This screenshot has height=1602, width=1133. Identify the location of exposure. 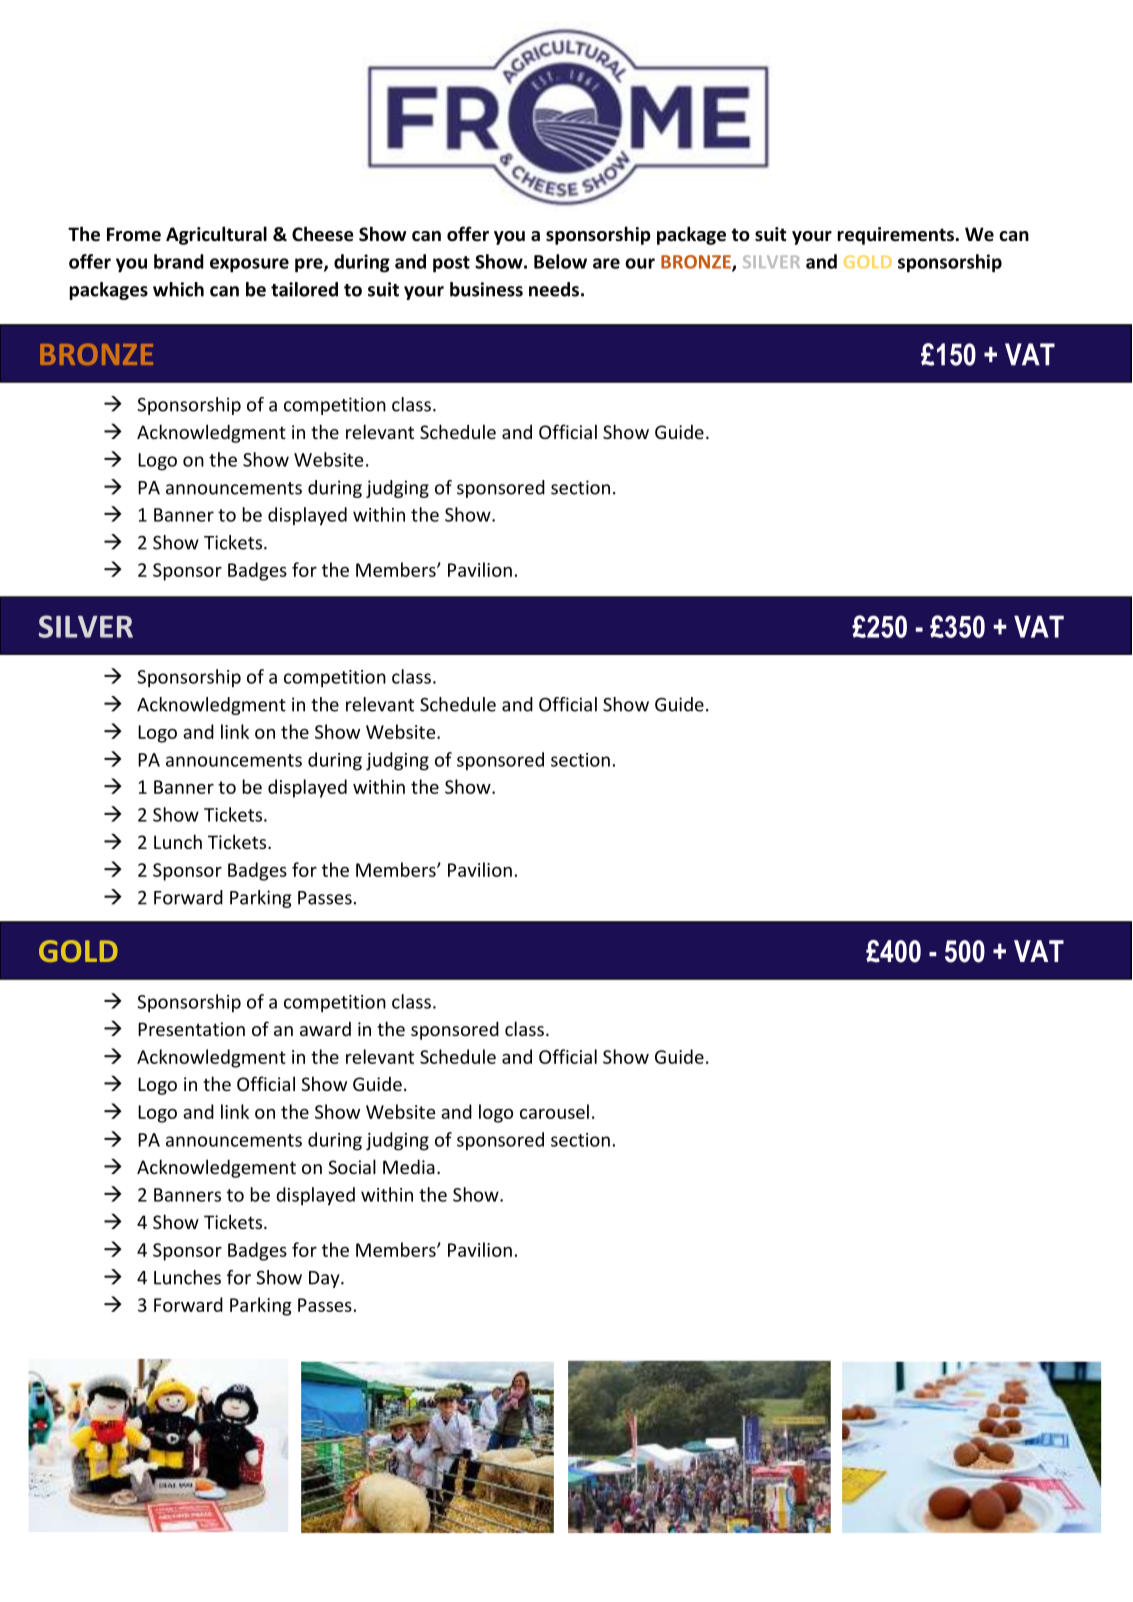
(249, 265).
